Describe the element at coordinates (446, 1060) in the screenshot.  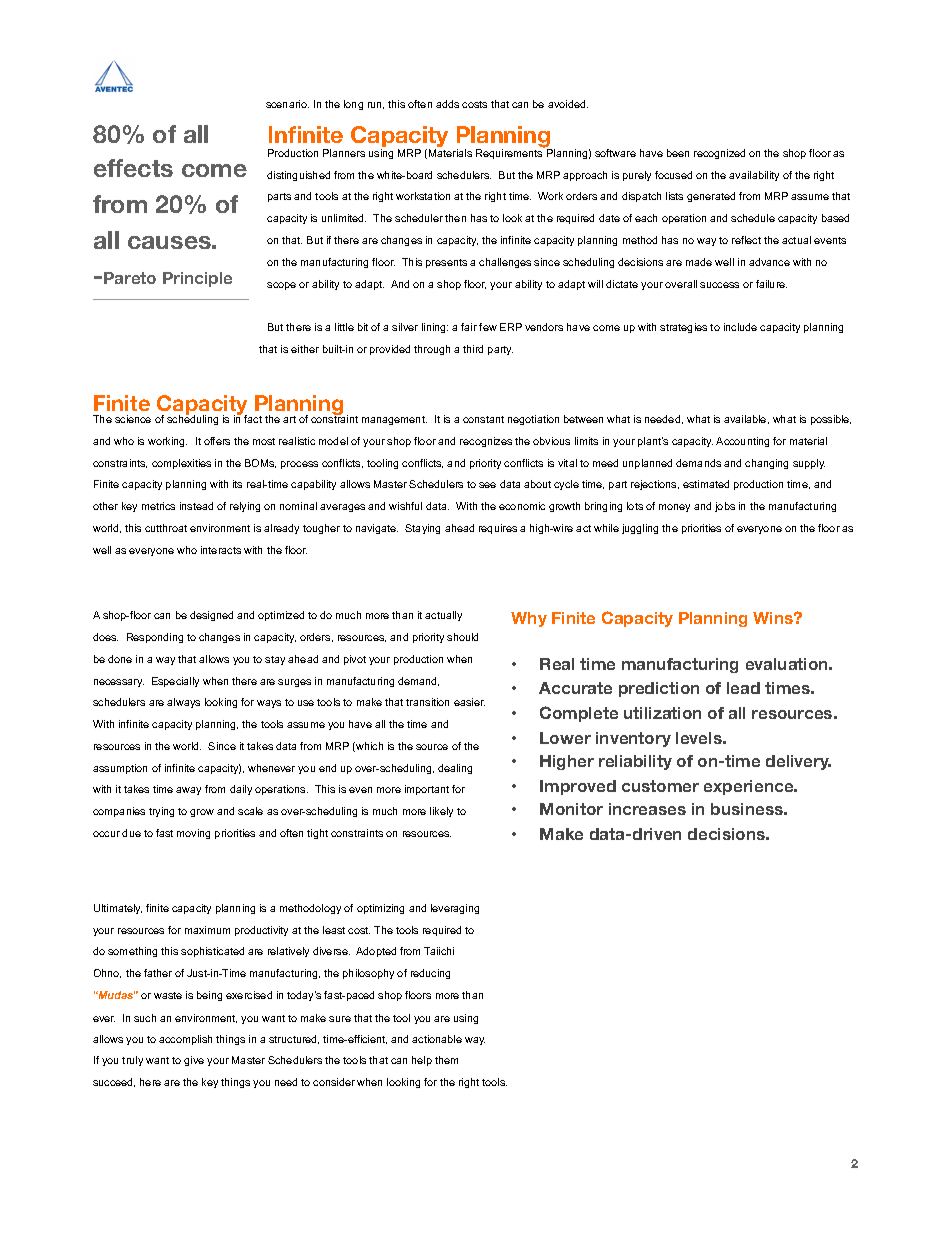
I see `them` at that location.
